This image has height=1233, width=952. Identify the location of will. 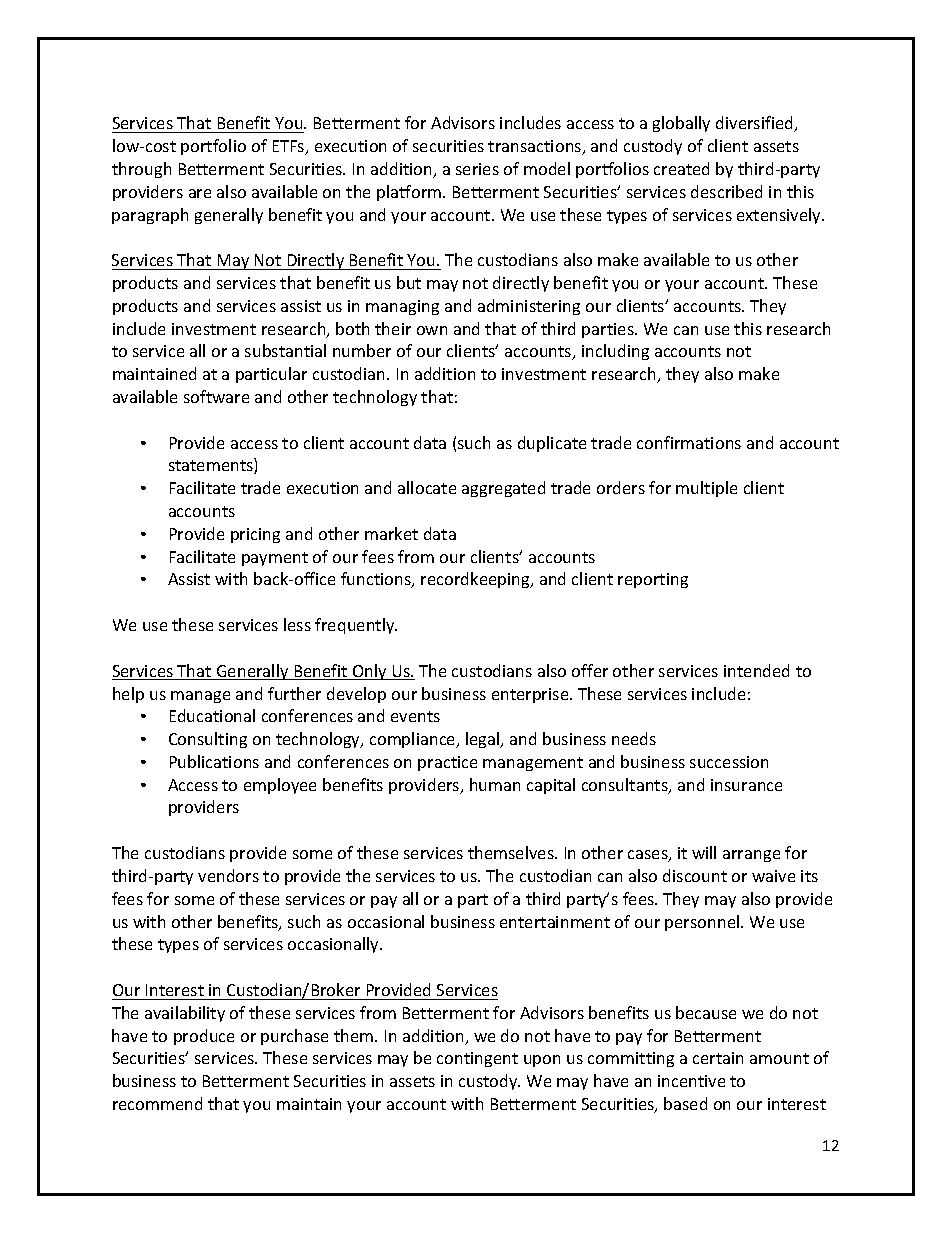
(704, 852).
